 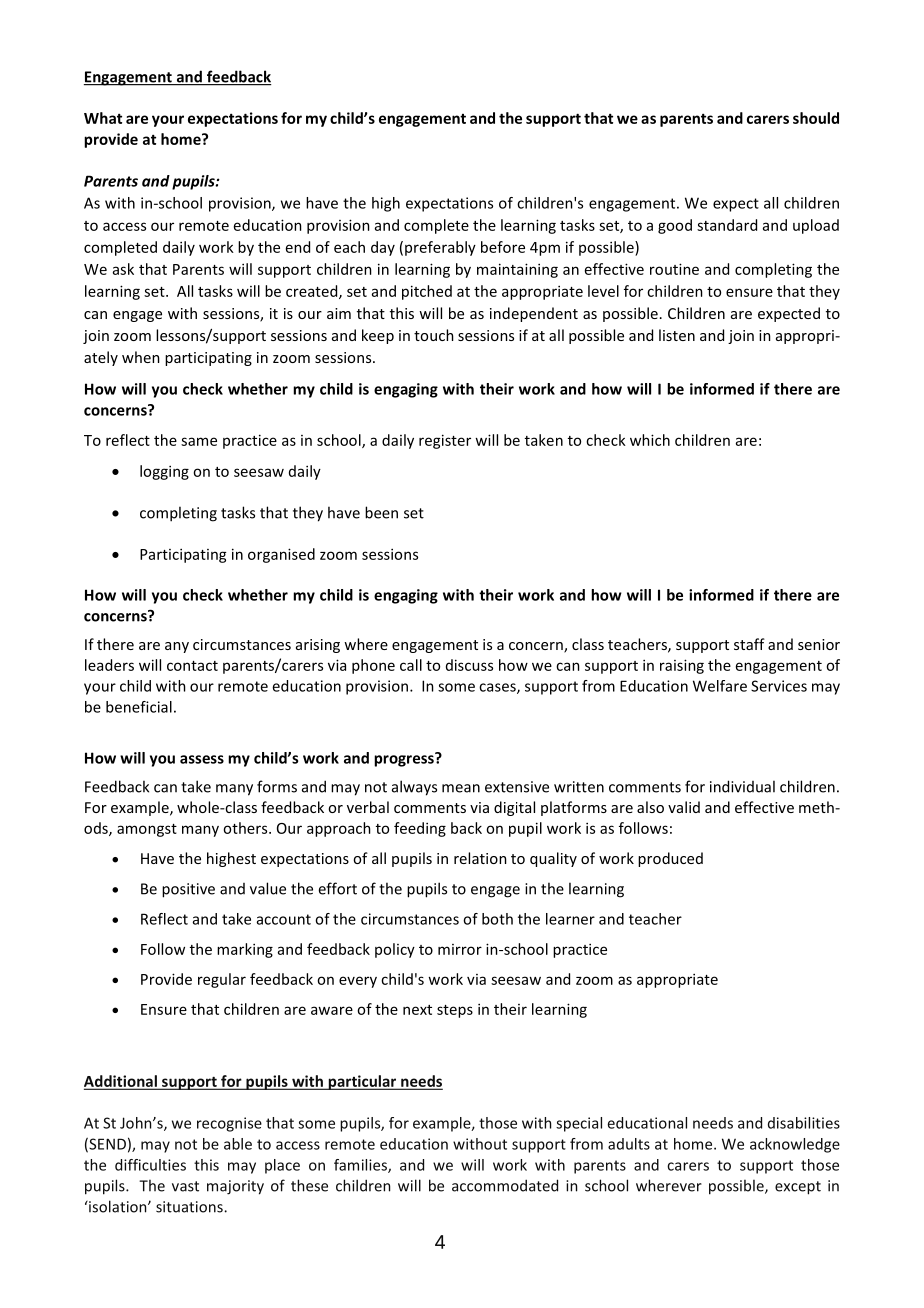 What do you see at coordinates (192, 666) in the screenshot?
I see `contact` at bounding box center [192, 666].
